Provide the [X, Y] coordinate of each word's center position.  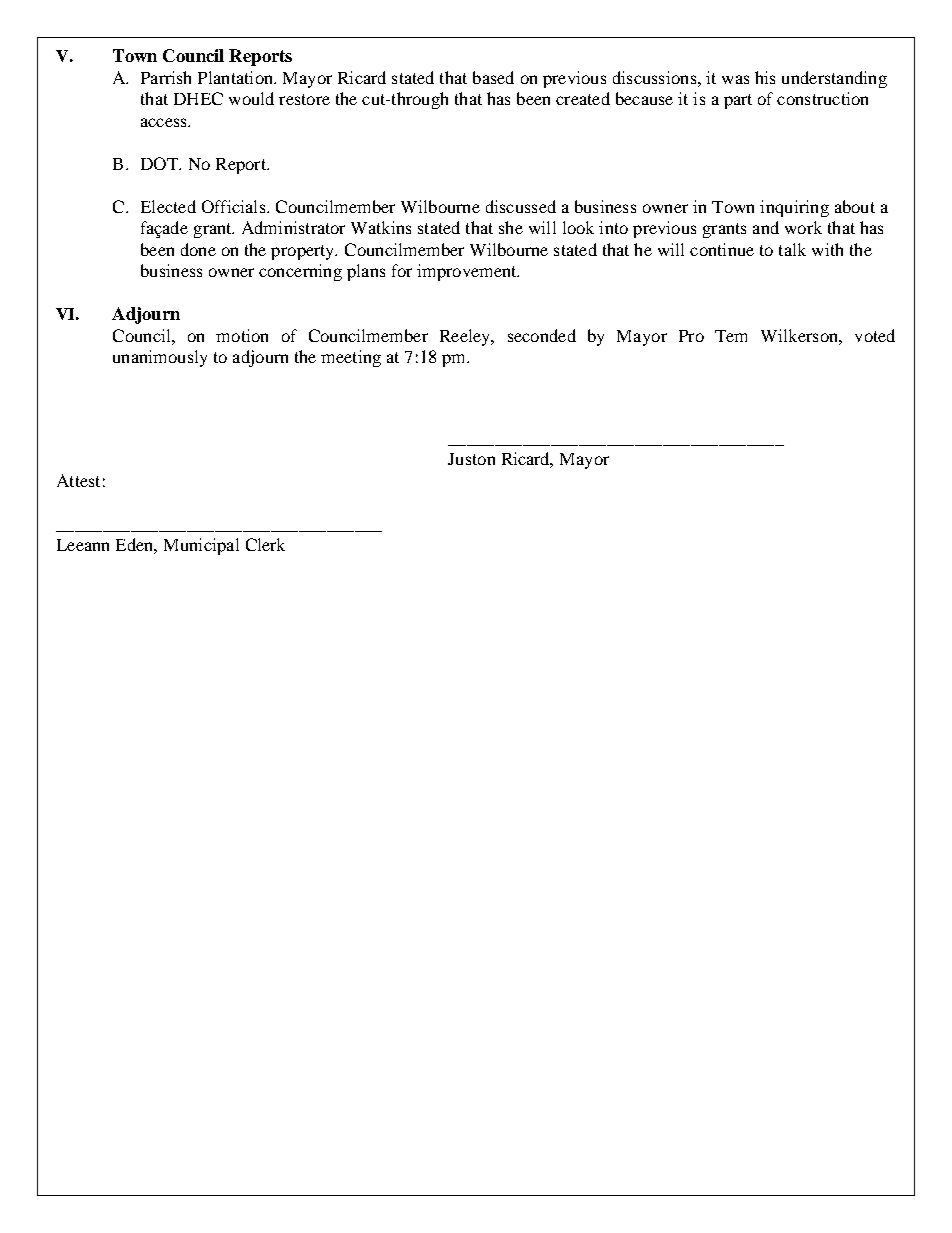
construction [822, 98]
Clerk [265, 544]
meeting [351, 358]
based [493, 77]
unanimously [160, 358]
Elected [168, 206]
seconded [542, 335]
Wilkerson [800, 335]
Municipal [201, 546]
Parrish [166, 77]
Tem [731, 336]
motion [242, 335]
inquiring [794, 208]
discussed [521, 206]
